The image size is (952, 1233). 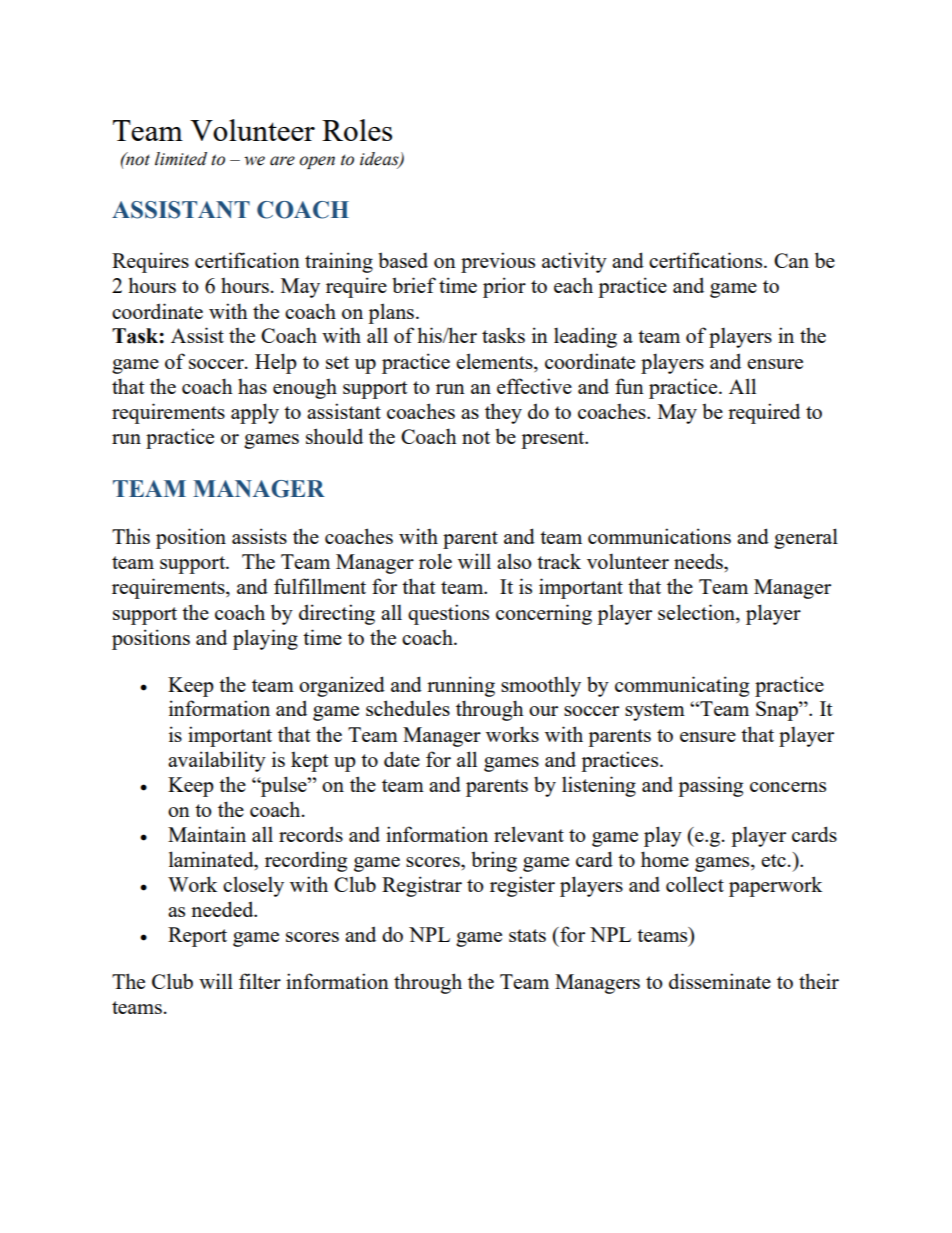 What do you see at coordinates (181, 159) in the image?
I see `limited` at bounding box center [181, 159].
